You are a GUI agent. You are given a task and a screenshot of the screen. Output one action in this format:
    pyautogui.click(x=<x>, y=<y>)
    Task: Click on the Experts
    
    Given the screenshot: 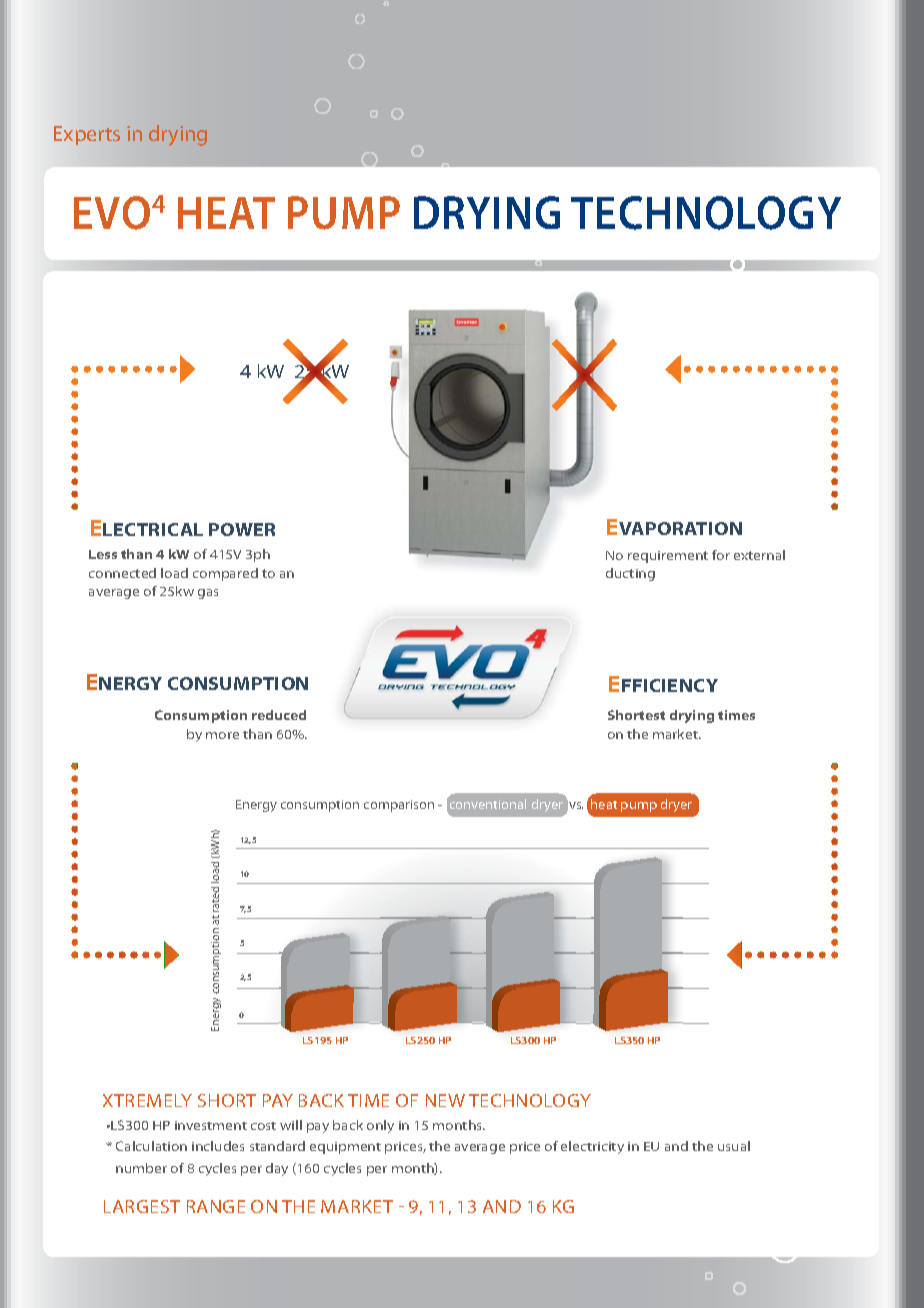 What is the action you would take?
    pyautogui.click(x=87, y=135)
